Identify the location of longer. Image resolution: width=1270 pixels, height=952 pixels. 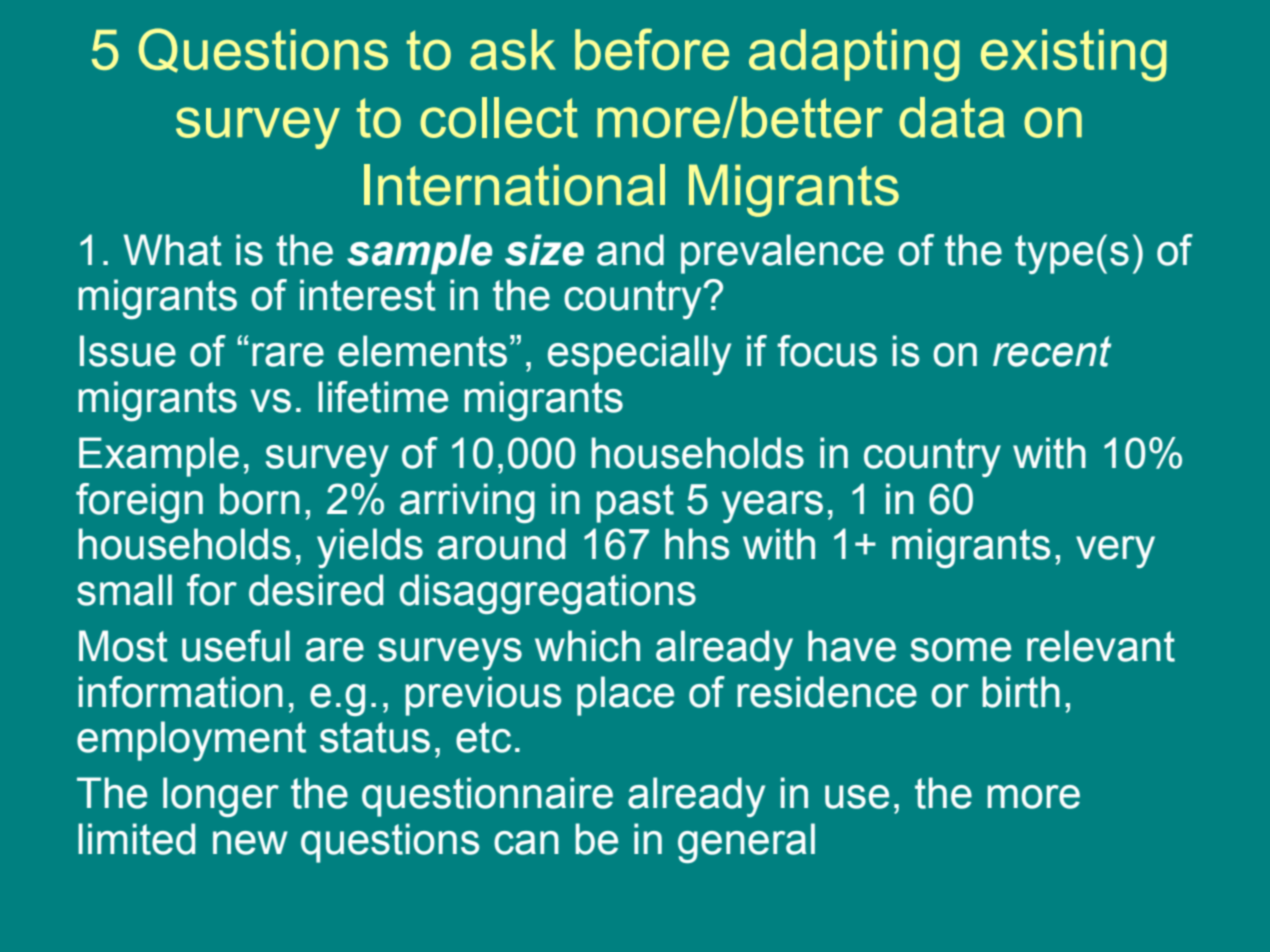
(221, 797).
